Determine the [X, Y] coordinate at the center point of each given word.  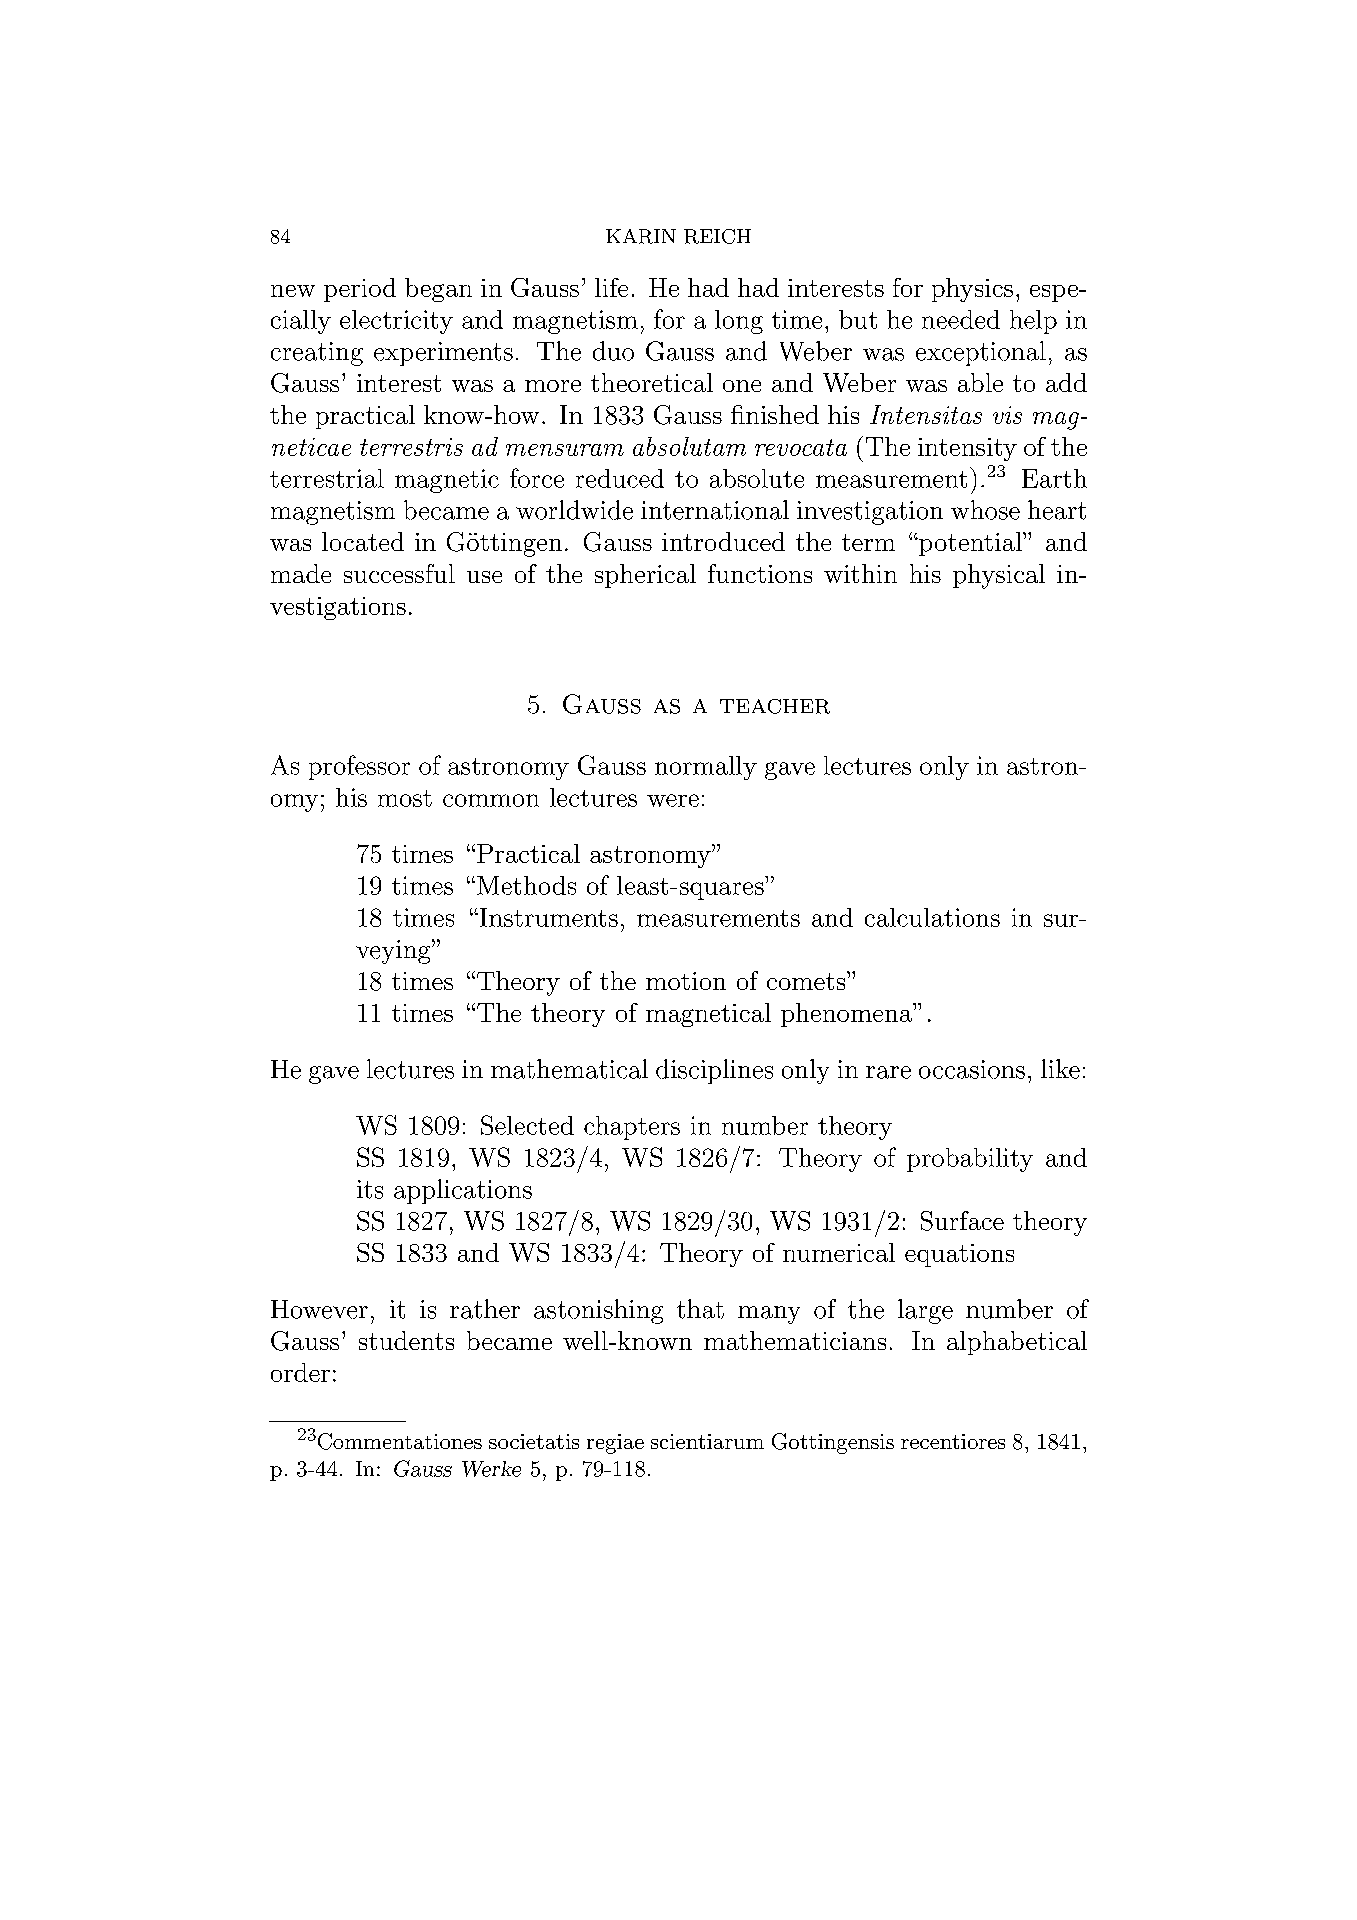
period [360, 290]
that [700, 1309]
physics [972, 290]
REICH [717, 236]
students [406, 1340]
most [405, 798]
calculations [932, 917]
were [673, 800]
